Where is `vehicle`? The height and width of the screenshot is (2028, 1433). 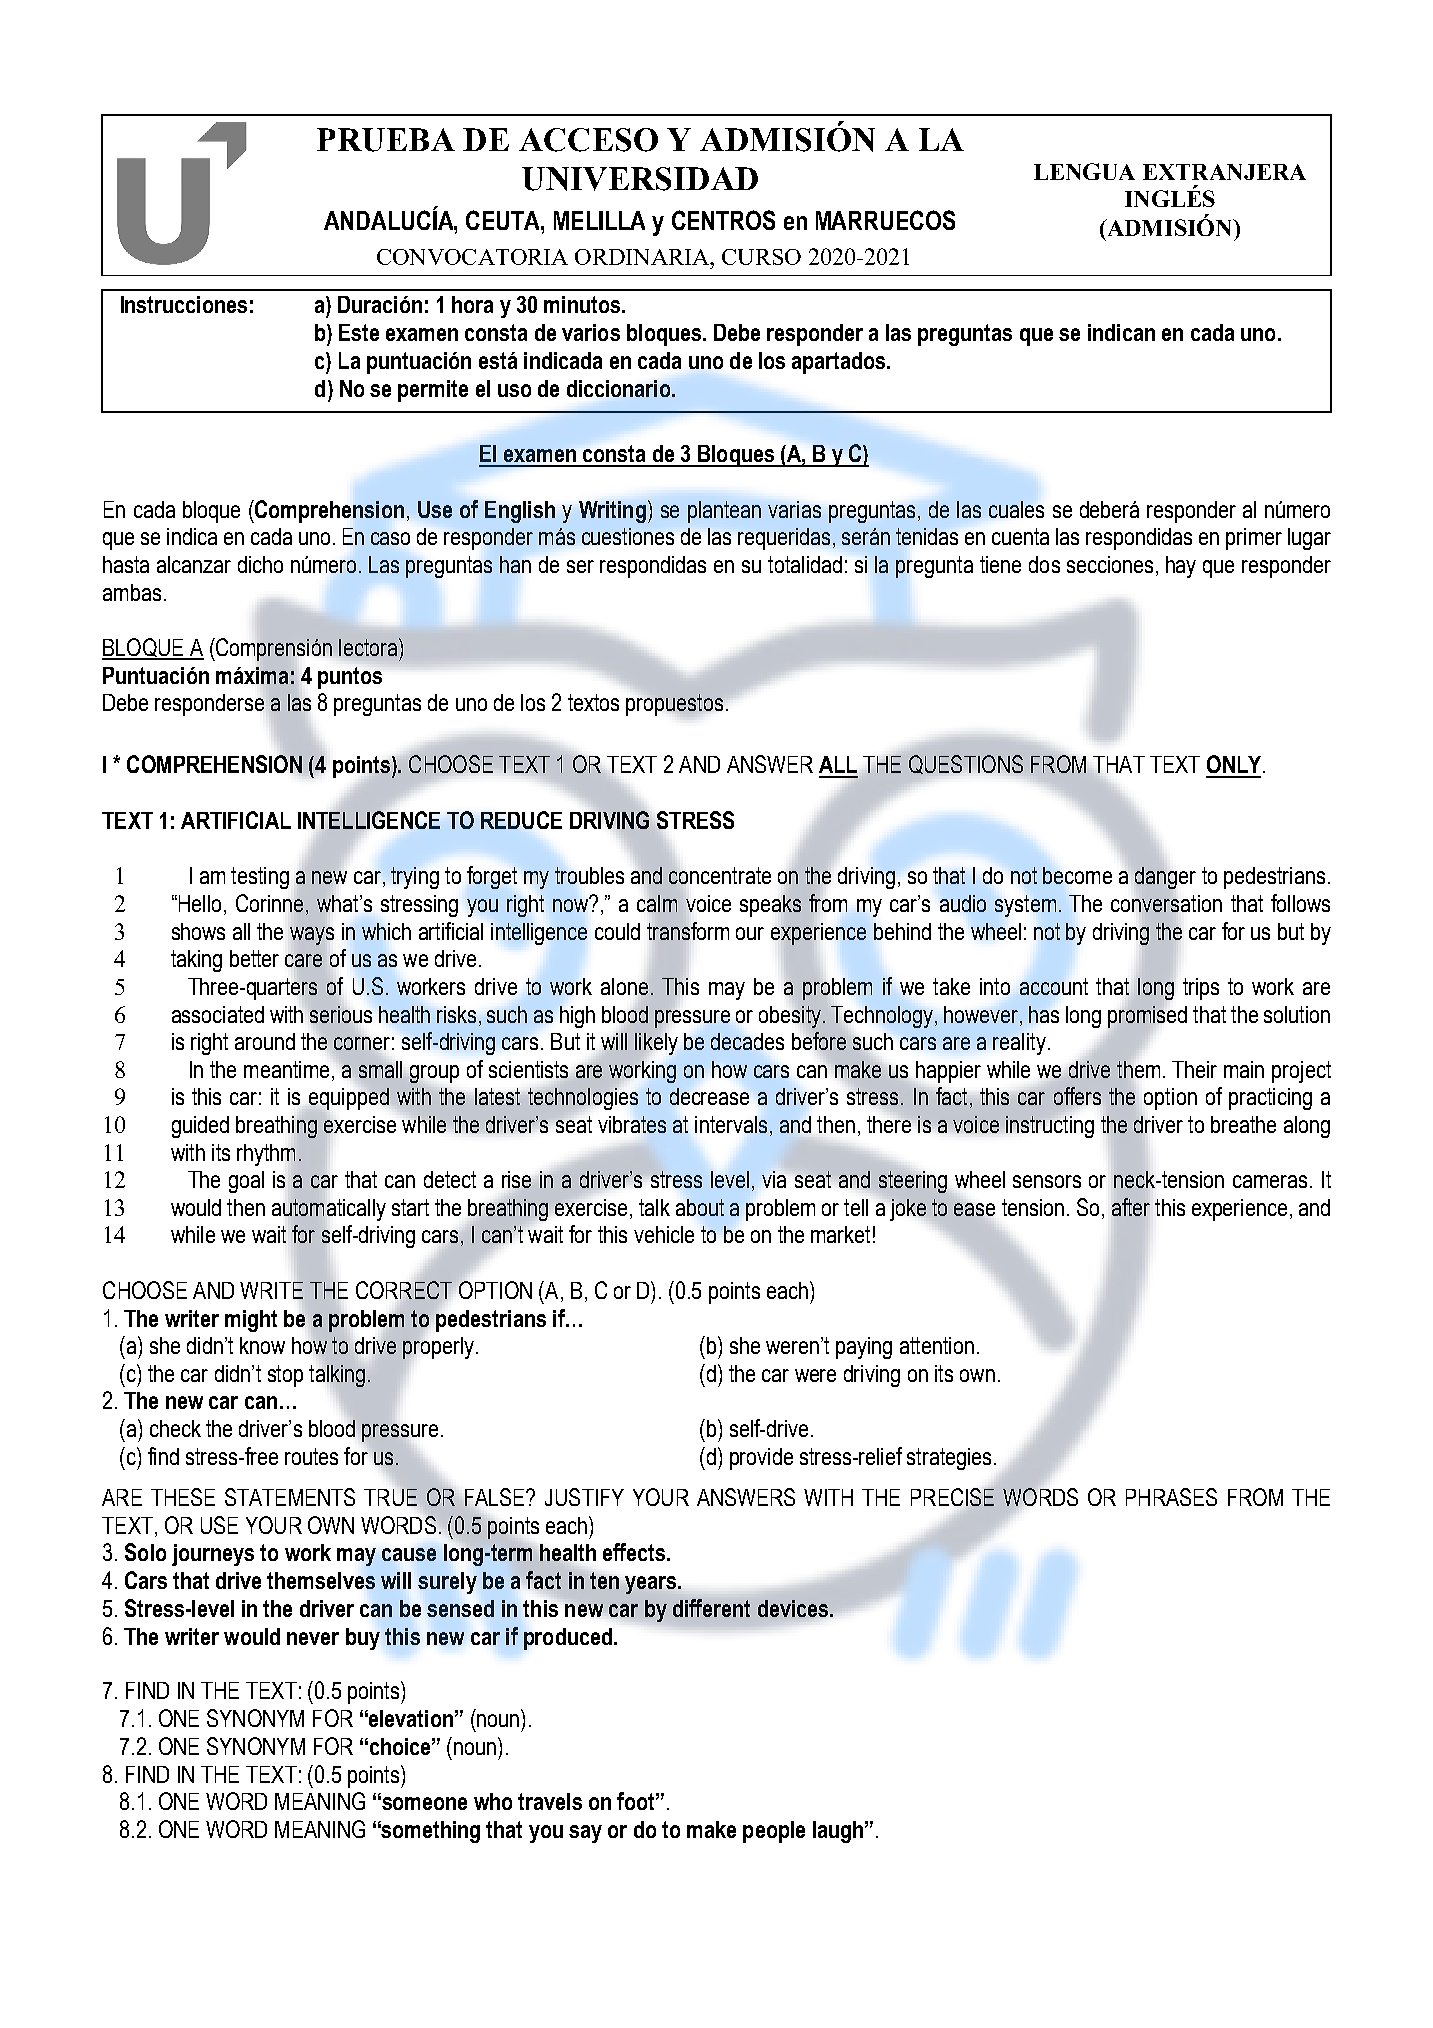
vehicle is located at coordinates (664, 1234).
